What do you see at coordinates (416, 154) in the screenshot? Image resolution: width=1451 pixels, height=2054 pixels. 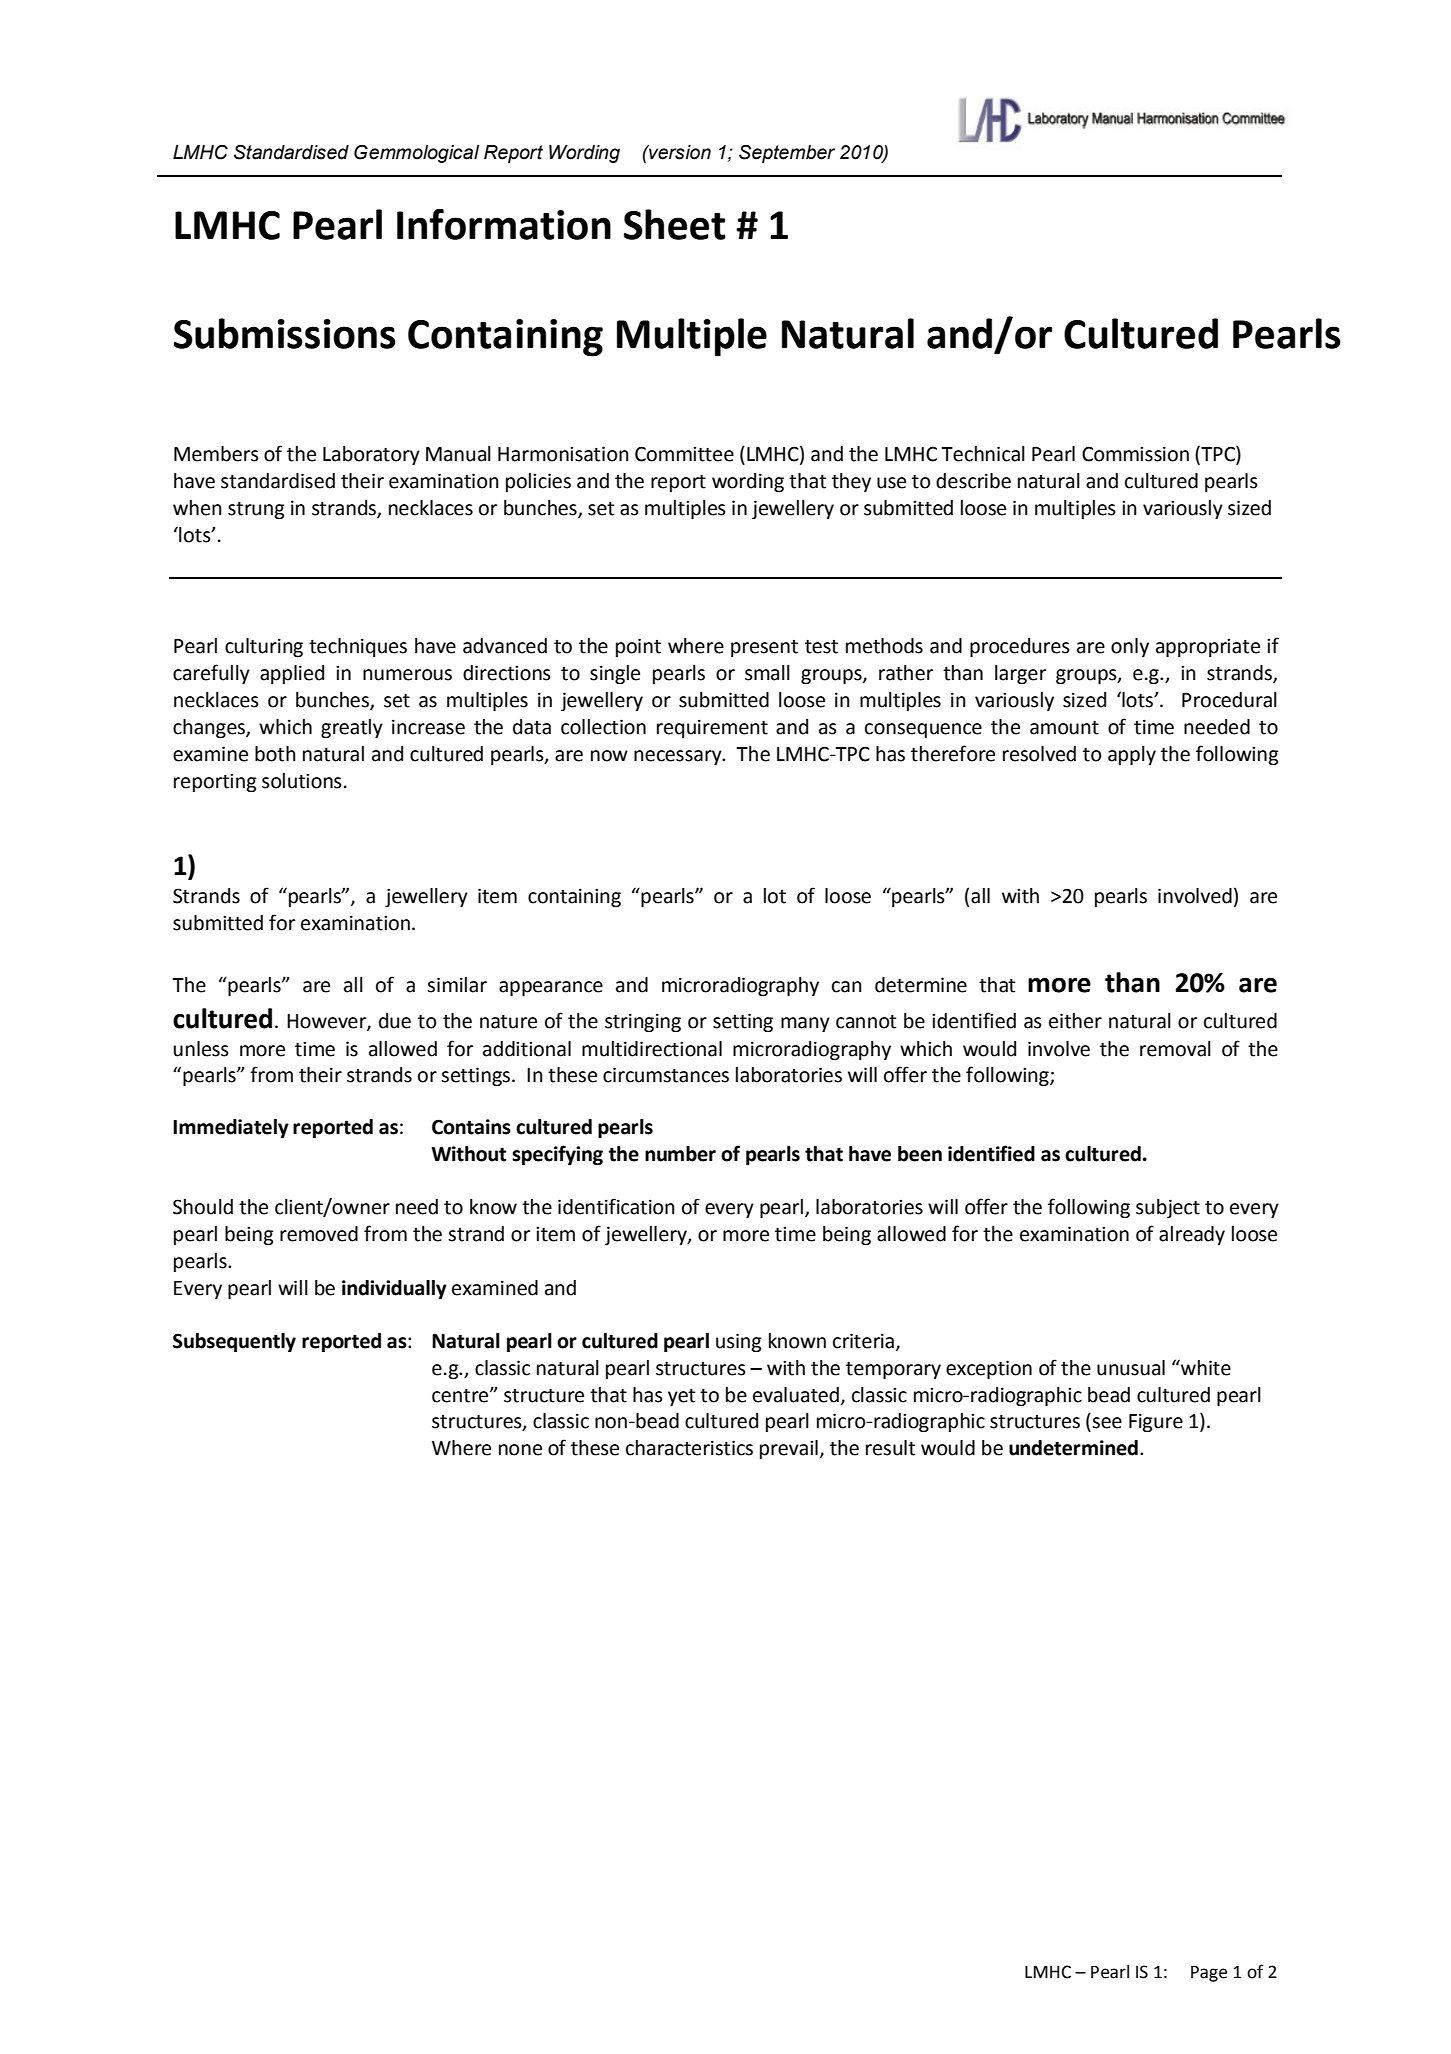 I see `Gemmological` at bounding box center [416, 154].
